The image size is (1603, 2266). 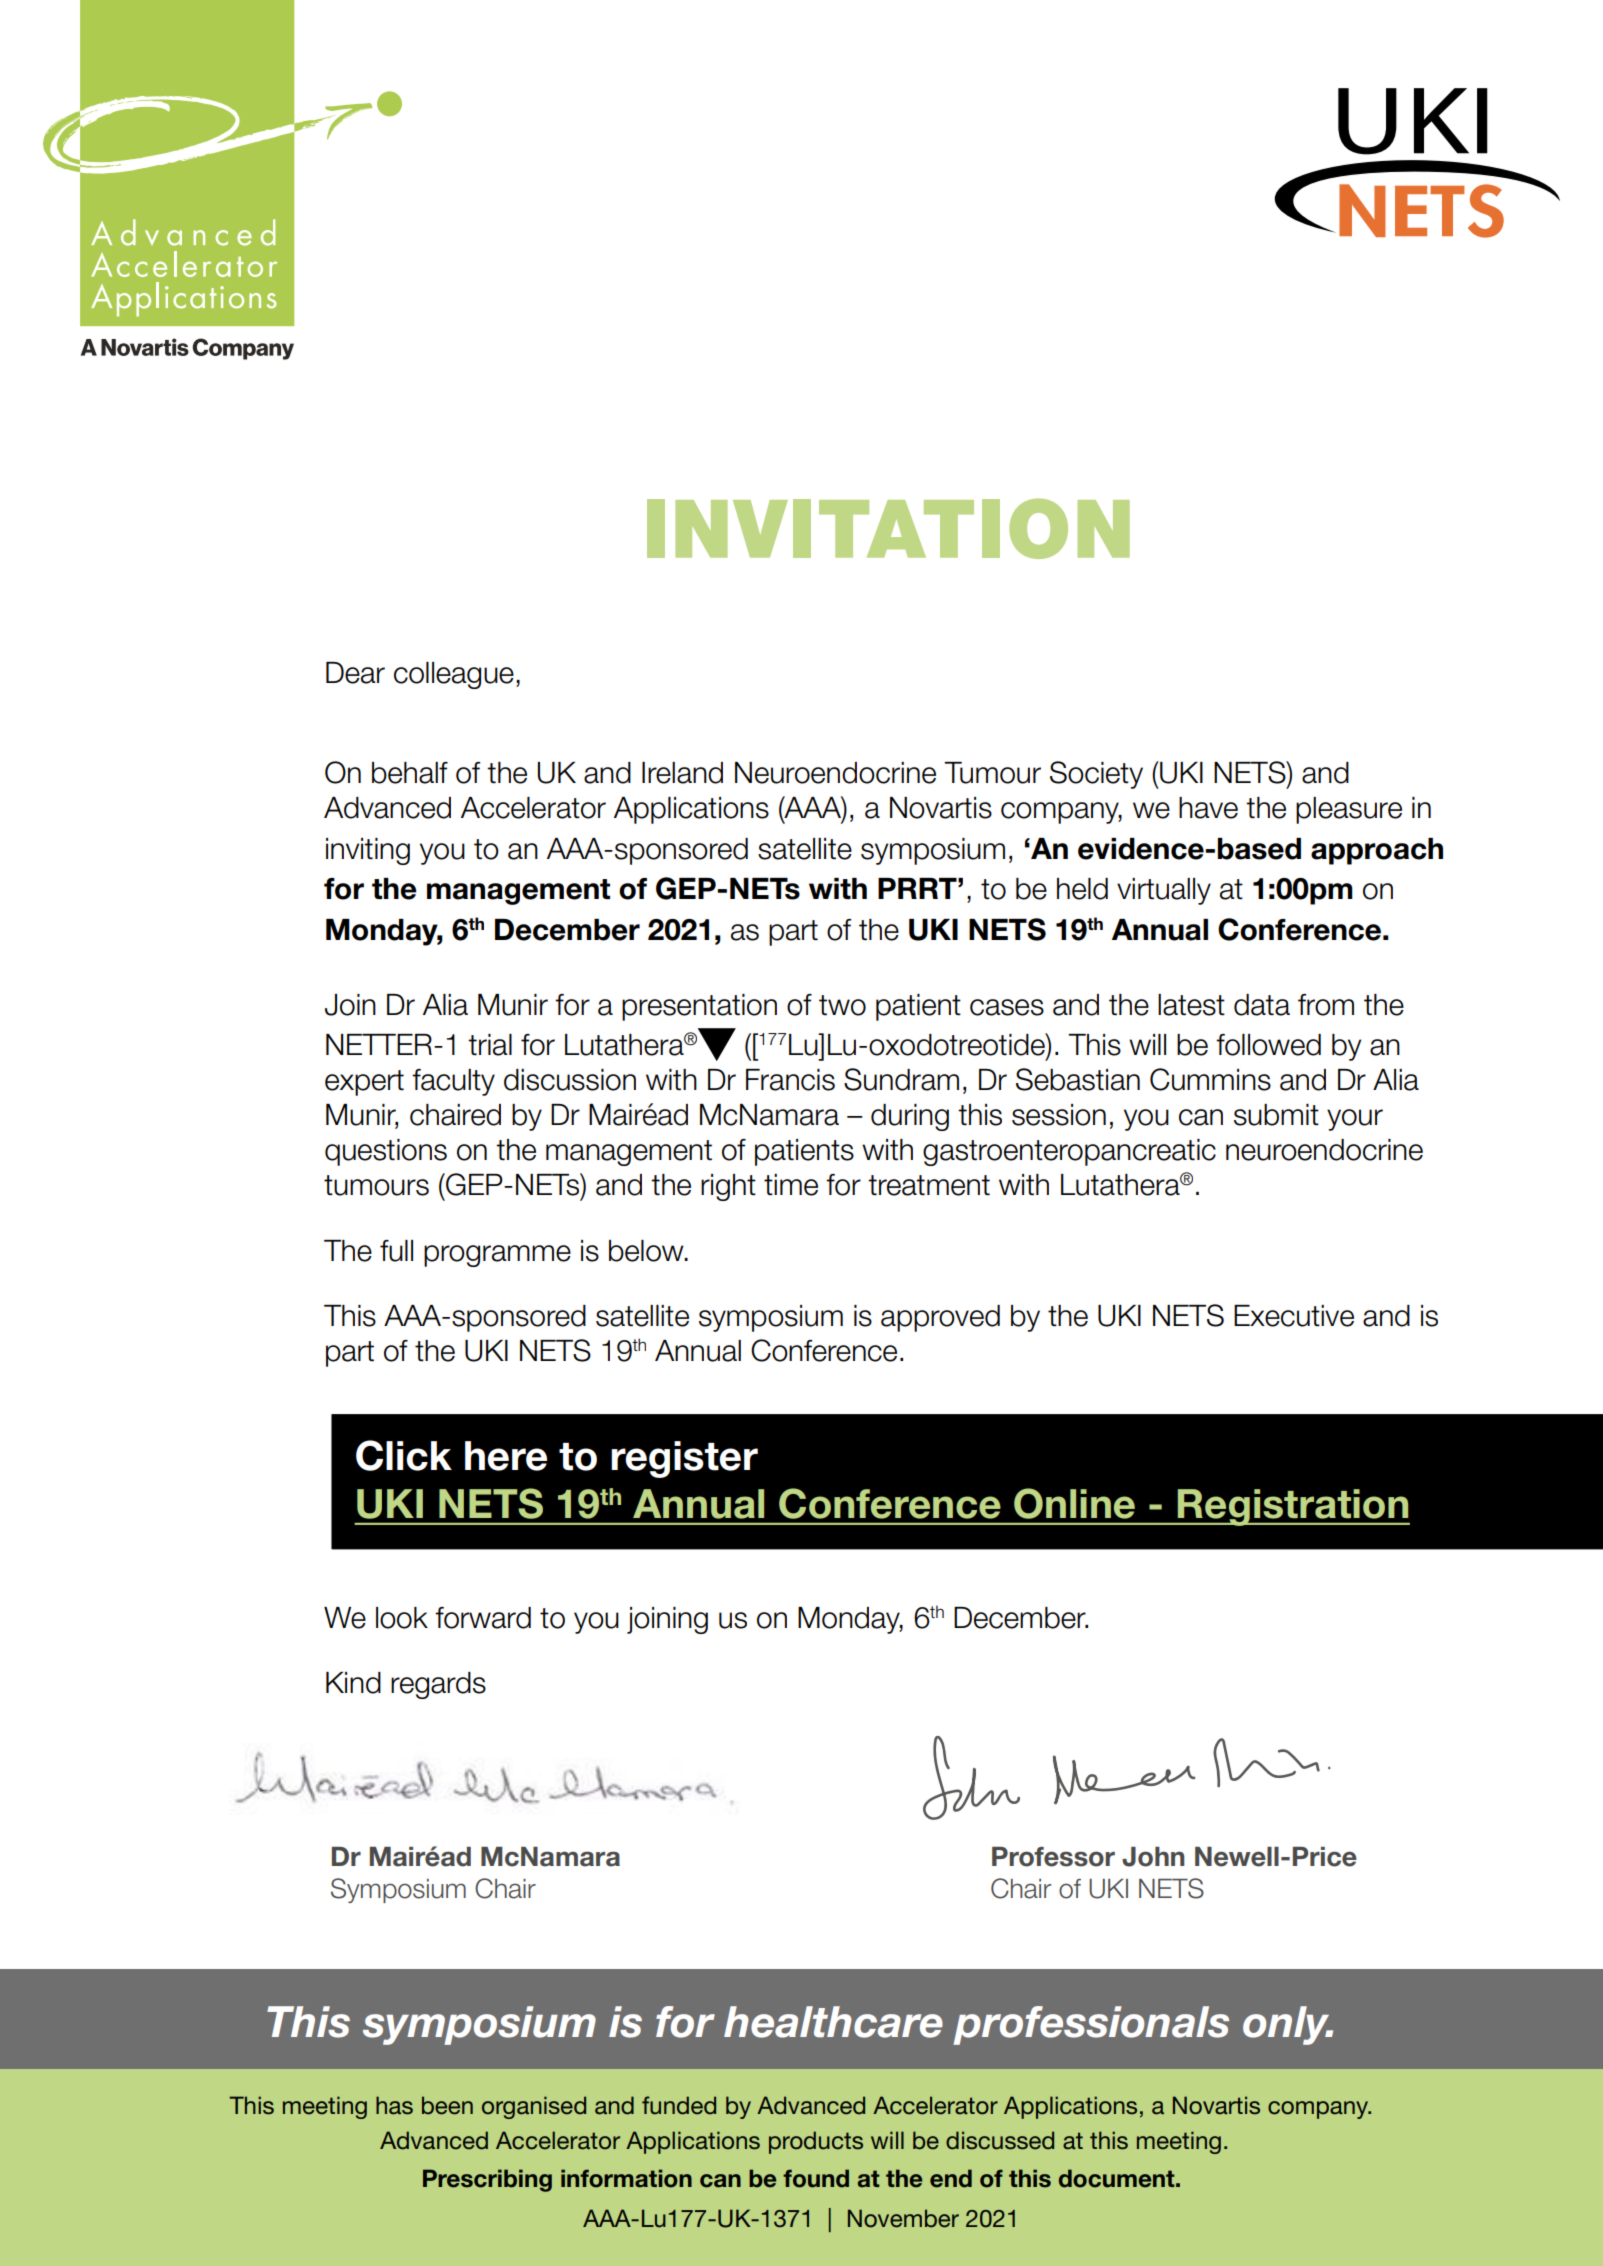 What do you see at coordinates (454, 675) in the page?
I see `colleague` at bounding box center [454, 675].
